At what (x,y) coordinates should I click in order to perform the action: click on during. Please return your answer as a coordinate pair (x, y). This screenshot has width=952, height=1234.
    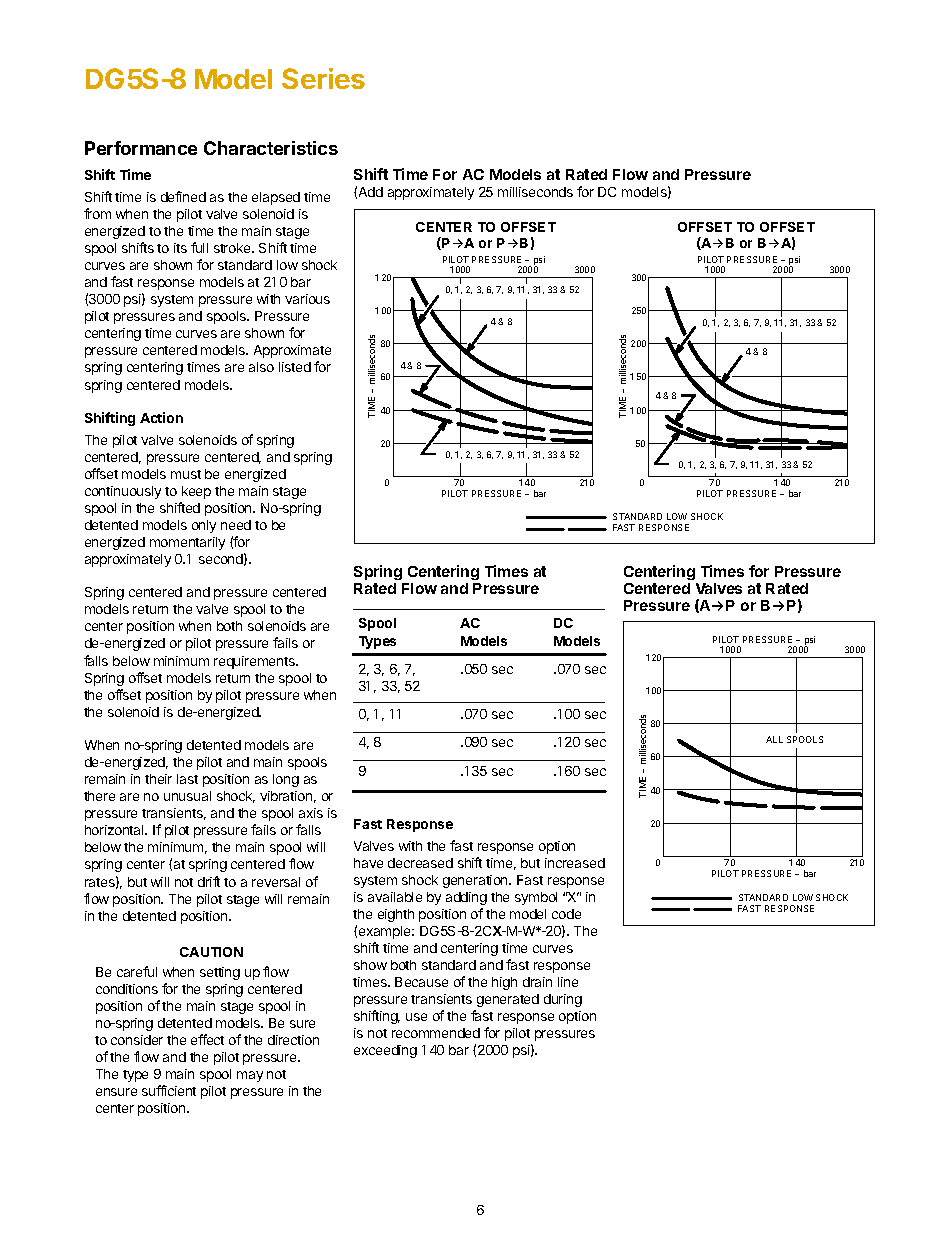
    Looking at the image, I should click on (563, 1000).
